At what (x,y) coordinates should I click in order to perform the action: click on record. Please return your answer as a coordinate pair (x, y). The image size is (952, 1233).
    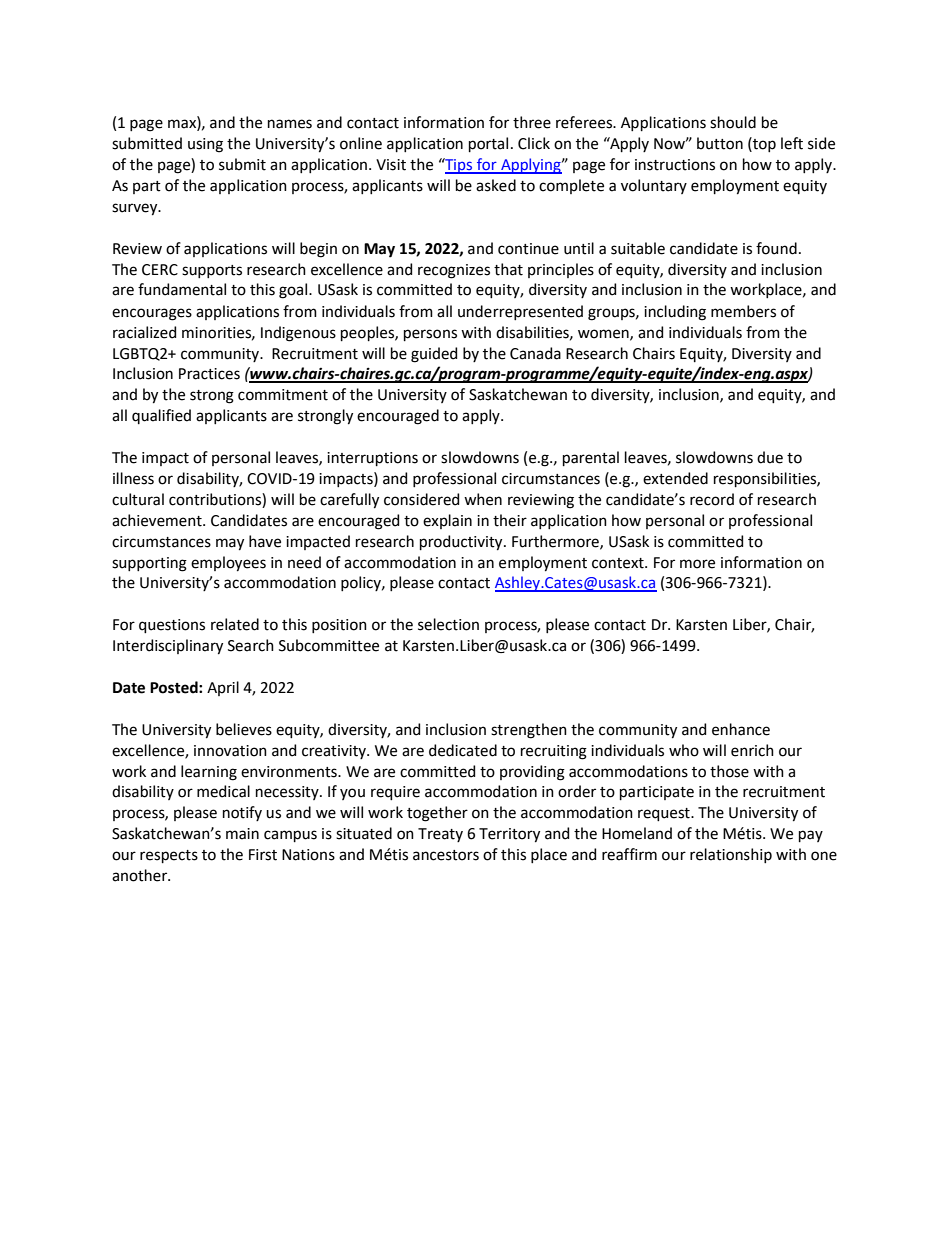
    Looking at the image, I should click on (712, 499).
